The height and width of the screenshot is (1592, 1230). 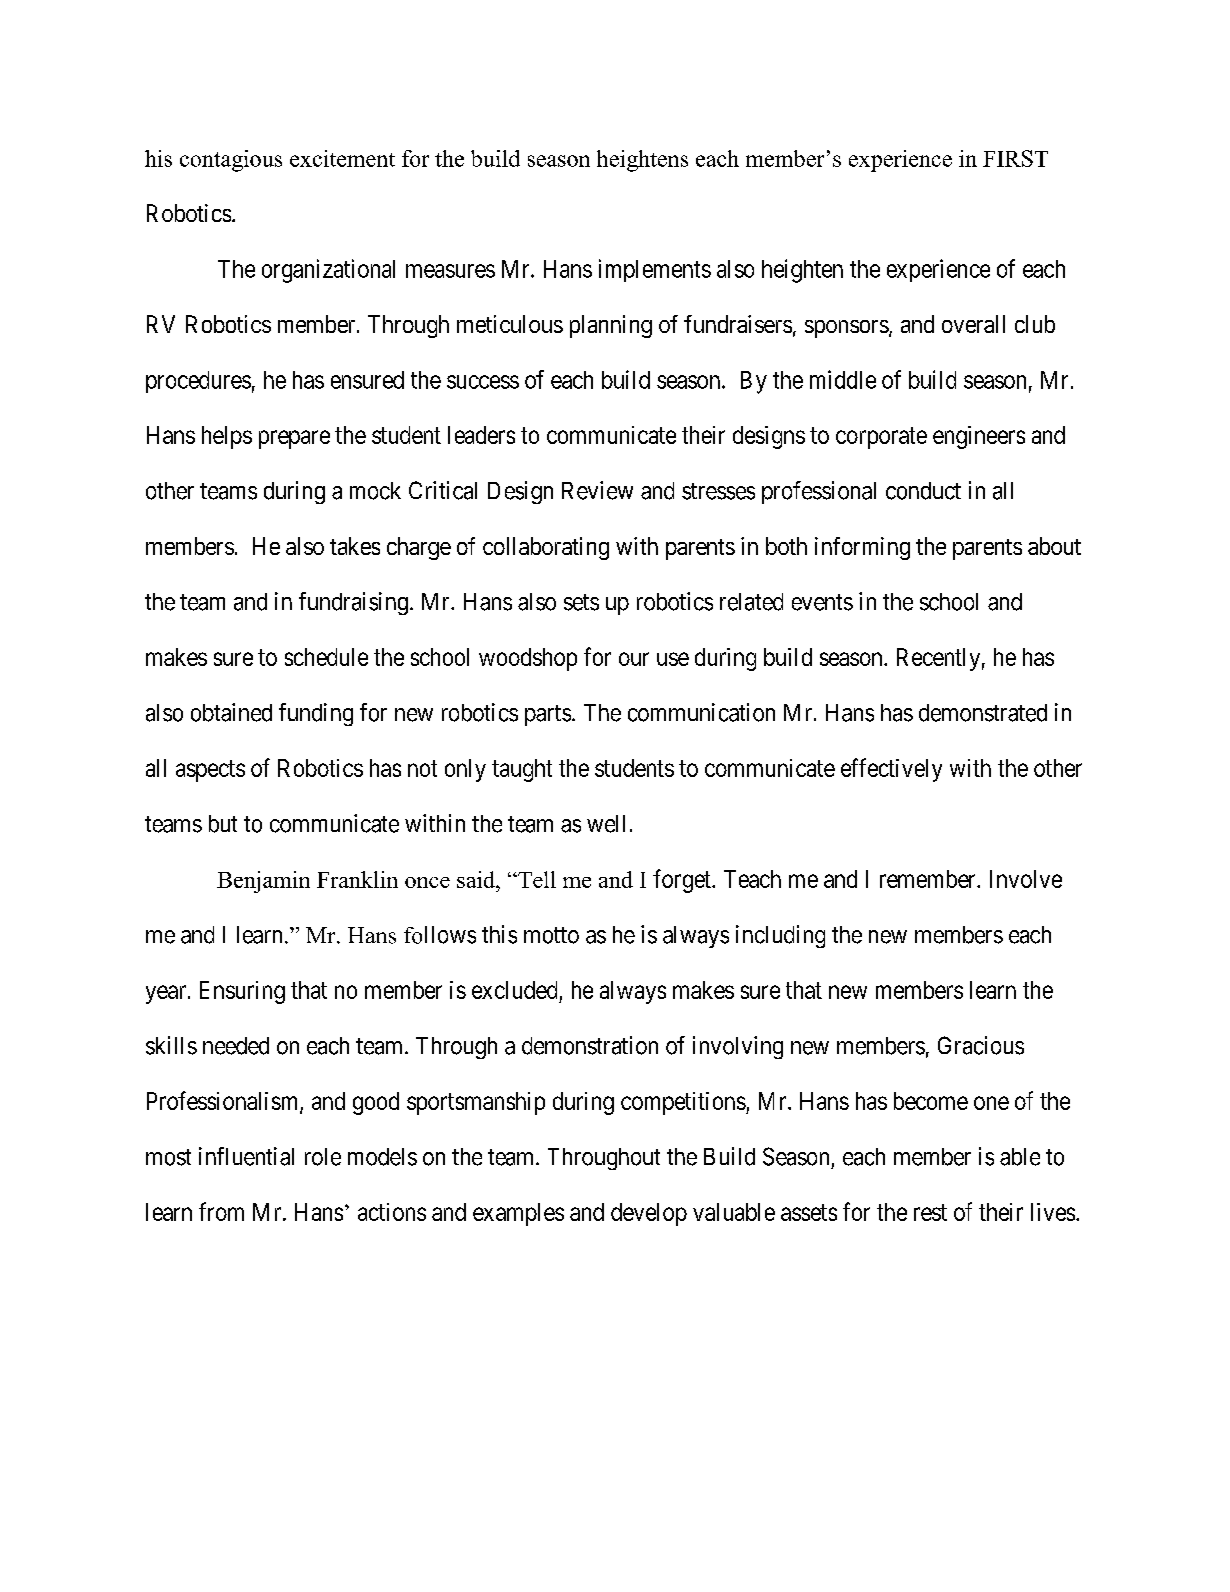 I want to click on rest, so click(x=930, y=1212).
